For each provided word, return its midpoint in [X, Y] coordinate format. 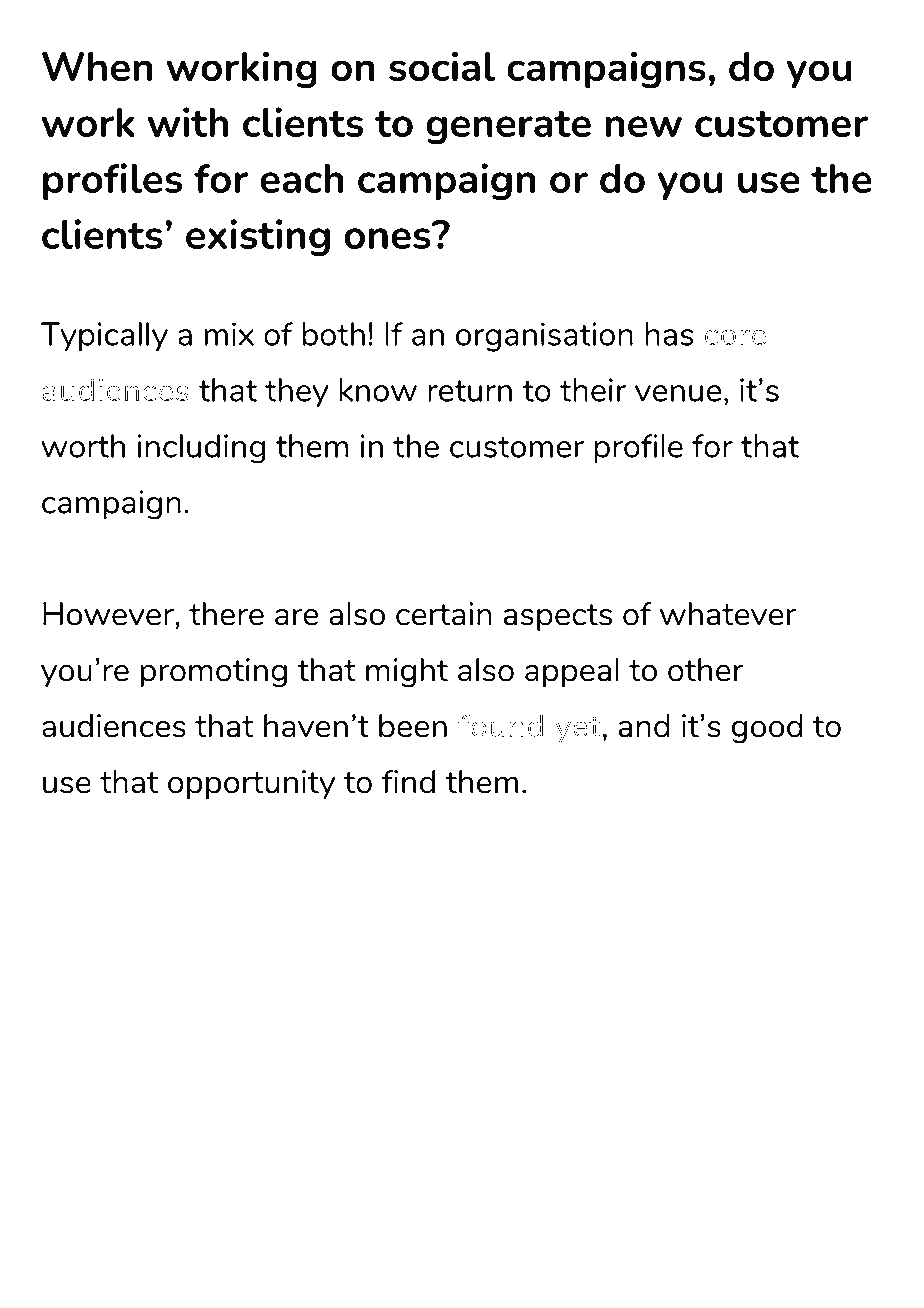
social [442, 66]
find [408, 782]
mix [229, 334]
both [333, 334]
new [643, 126]
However [109, 614]
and [644, 726]
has [669, 334]
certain [444, 614]
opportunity [251, 784]
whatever [728, 614]
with [188, 122]
